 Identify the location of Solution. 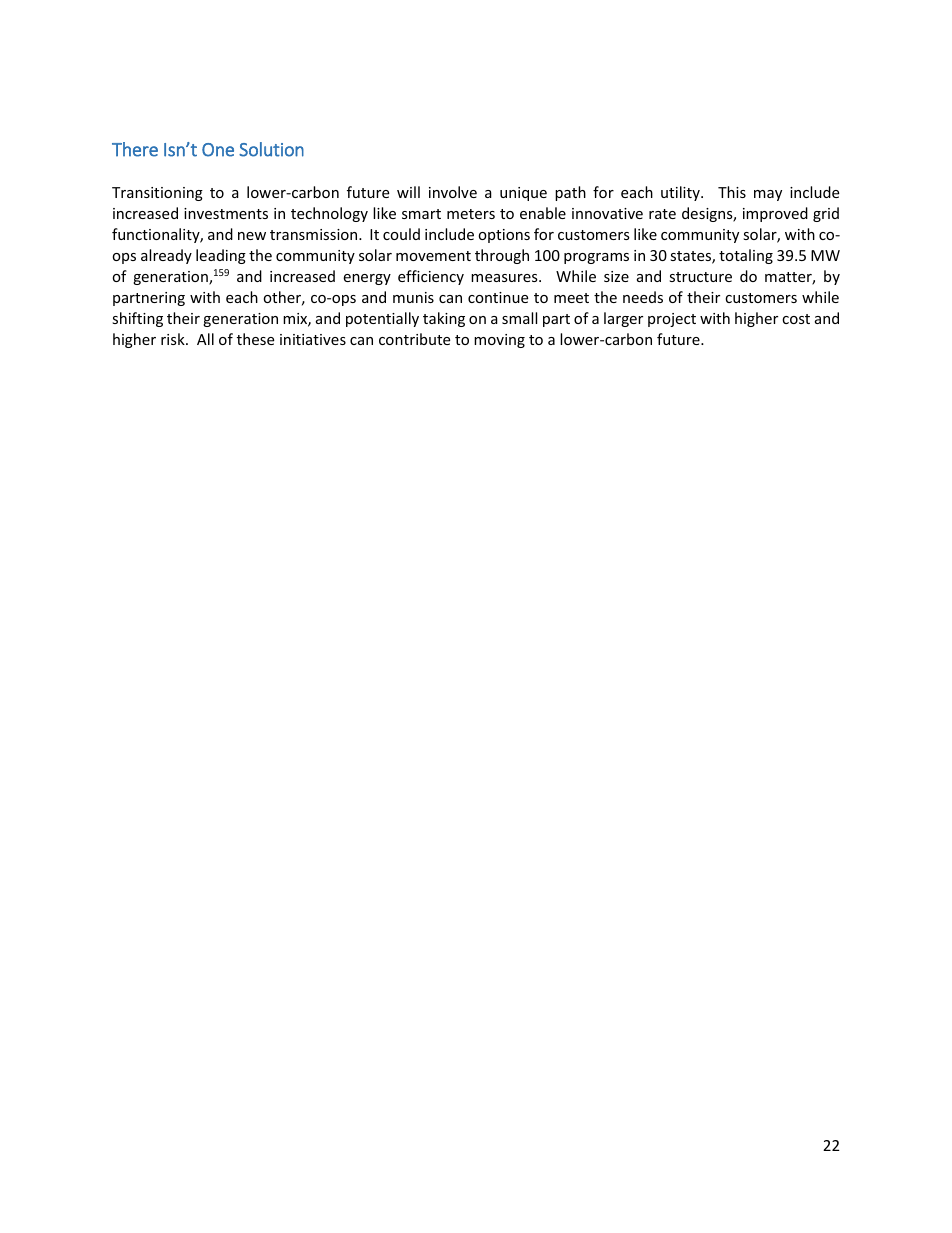
(271, 149).
